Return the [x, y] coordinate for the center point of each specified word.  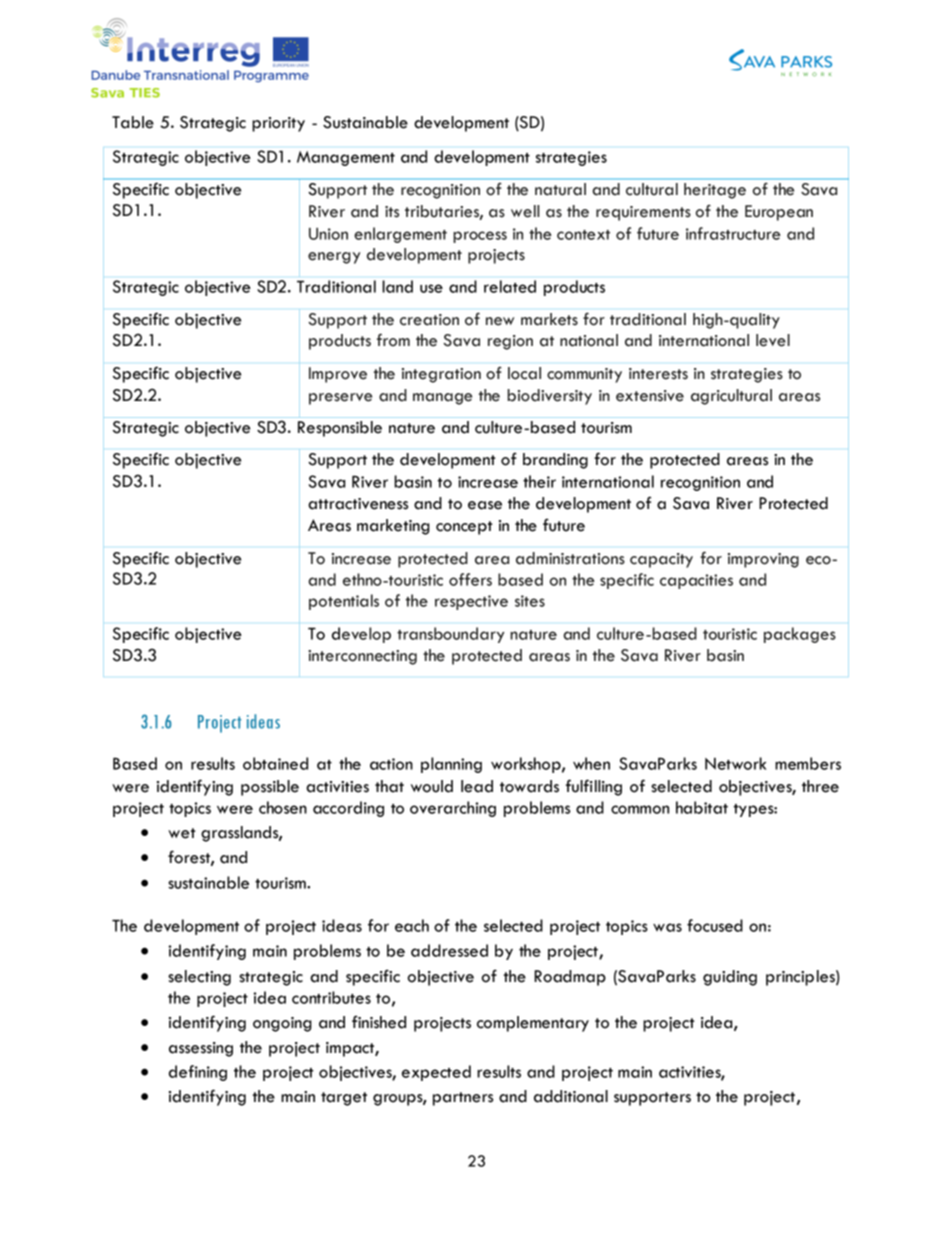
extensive [650, 396]
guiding [730, 978]
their [539, 481]
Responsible [340, 429]
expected [436, 1073]
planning [451, 765]
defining [198, 1073]
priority [278, 124]
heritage [715, 191]
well [525, 211]
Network [736, 763]
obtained [275, 763]
